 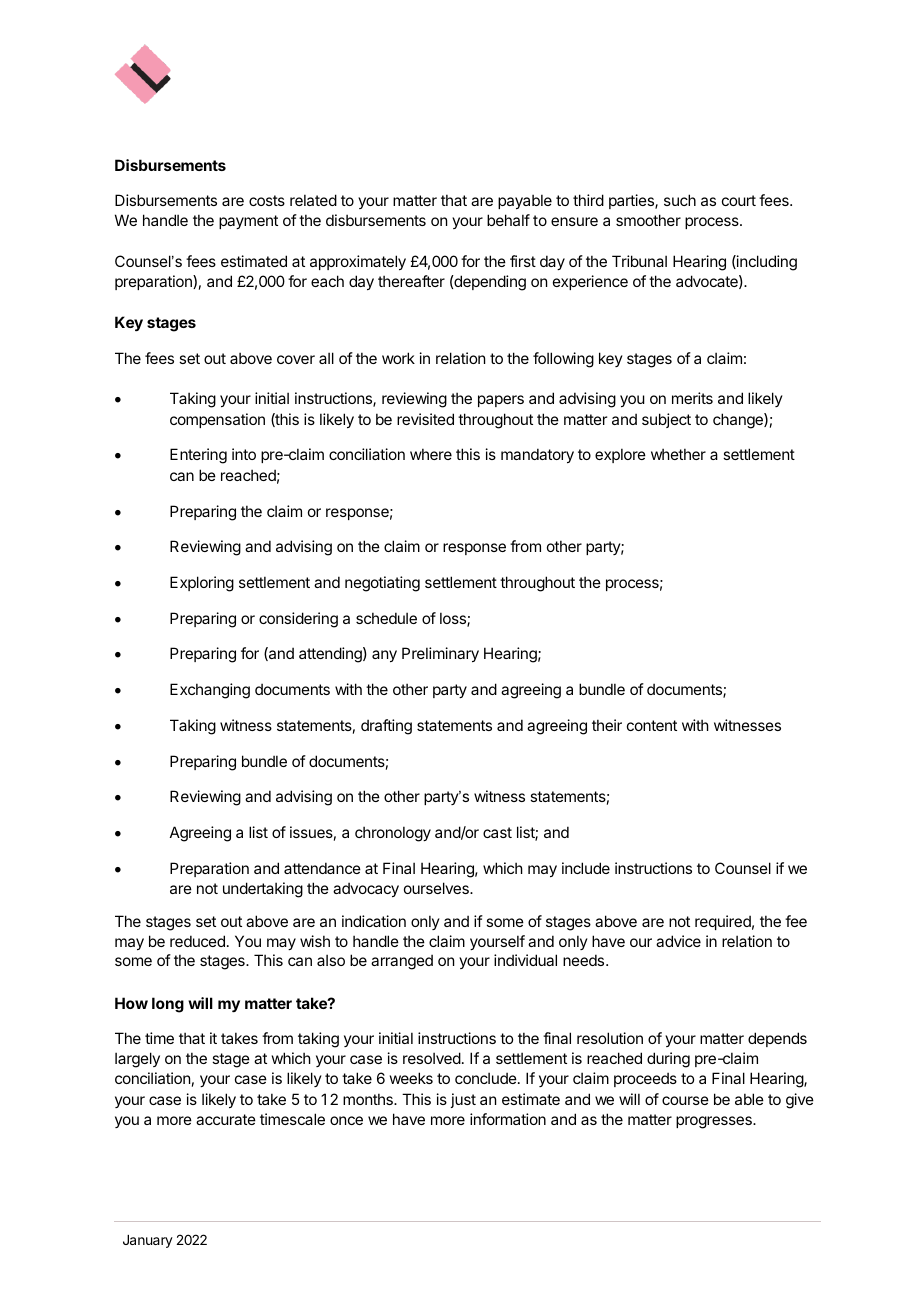 I want to click on whether, so click(x=678, y=454).
